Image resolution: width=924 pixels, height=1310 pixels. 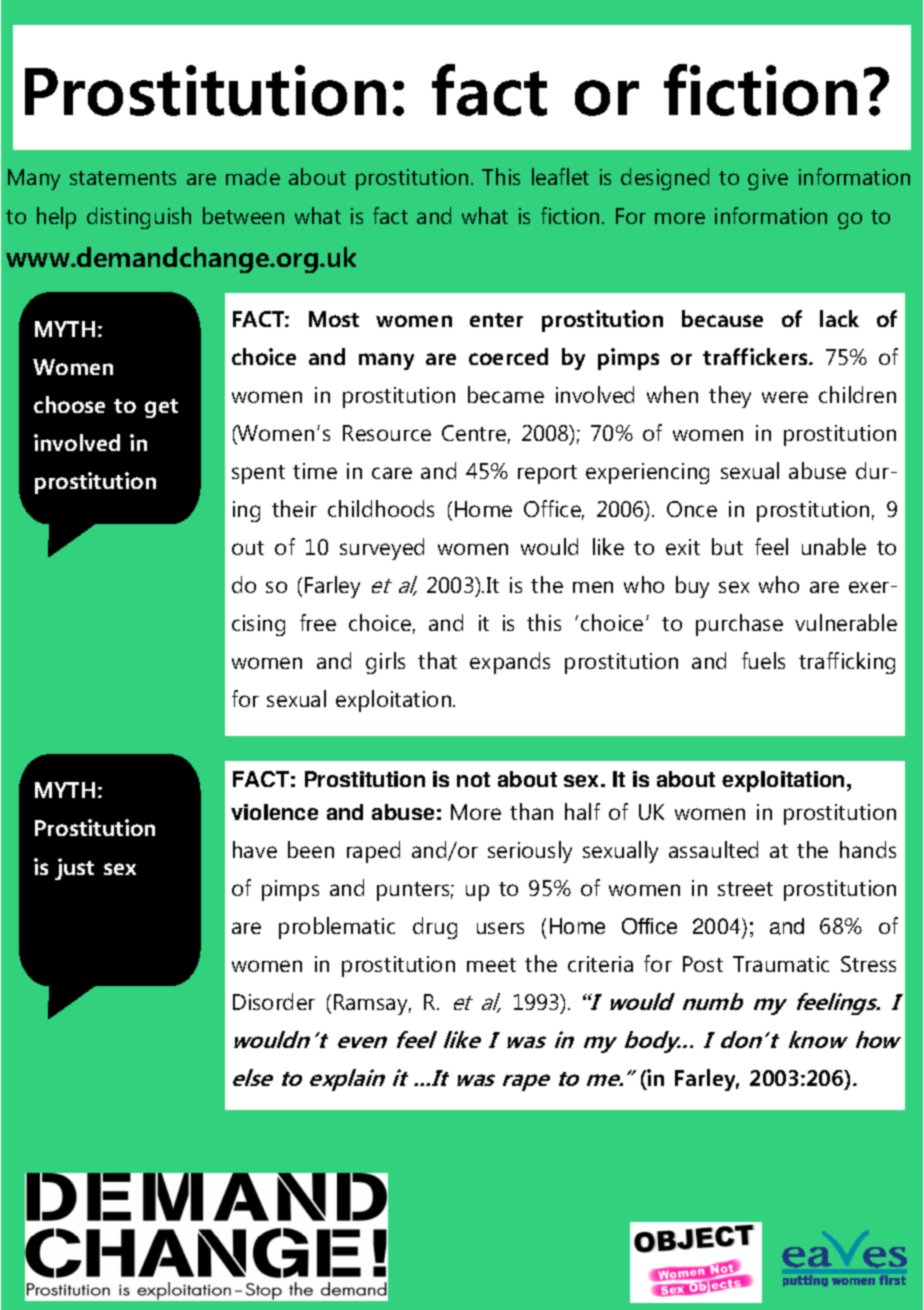 What do you see at coordinates (491, 965) in the image?
I see `meet` at bounding box center [491, 965].
